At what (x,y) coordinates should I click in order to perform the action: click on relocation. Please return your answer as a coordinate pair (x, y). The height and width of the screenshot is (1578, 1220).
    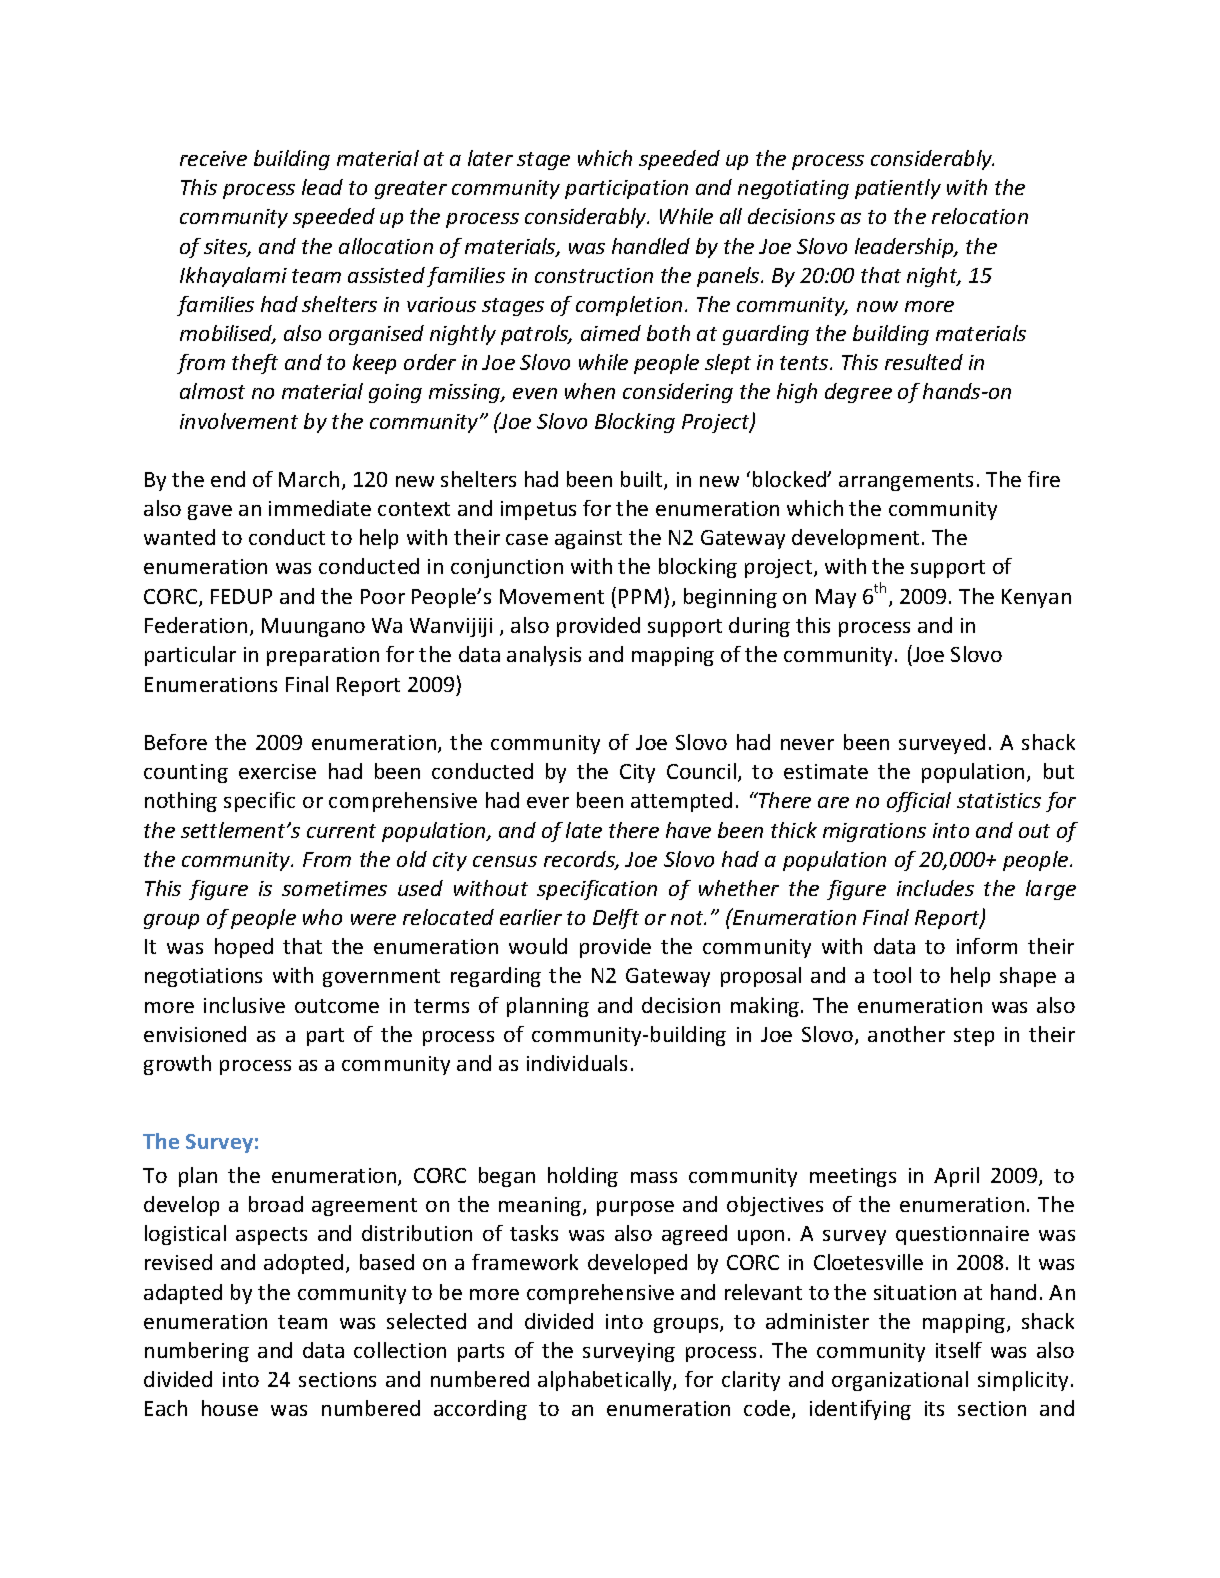
    Looking at the image, I should click on (980, 216).
